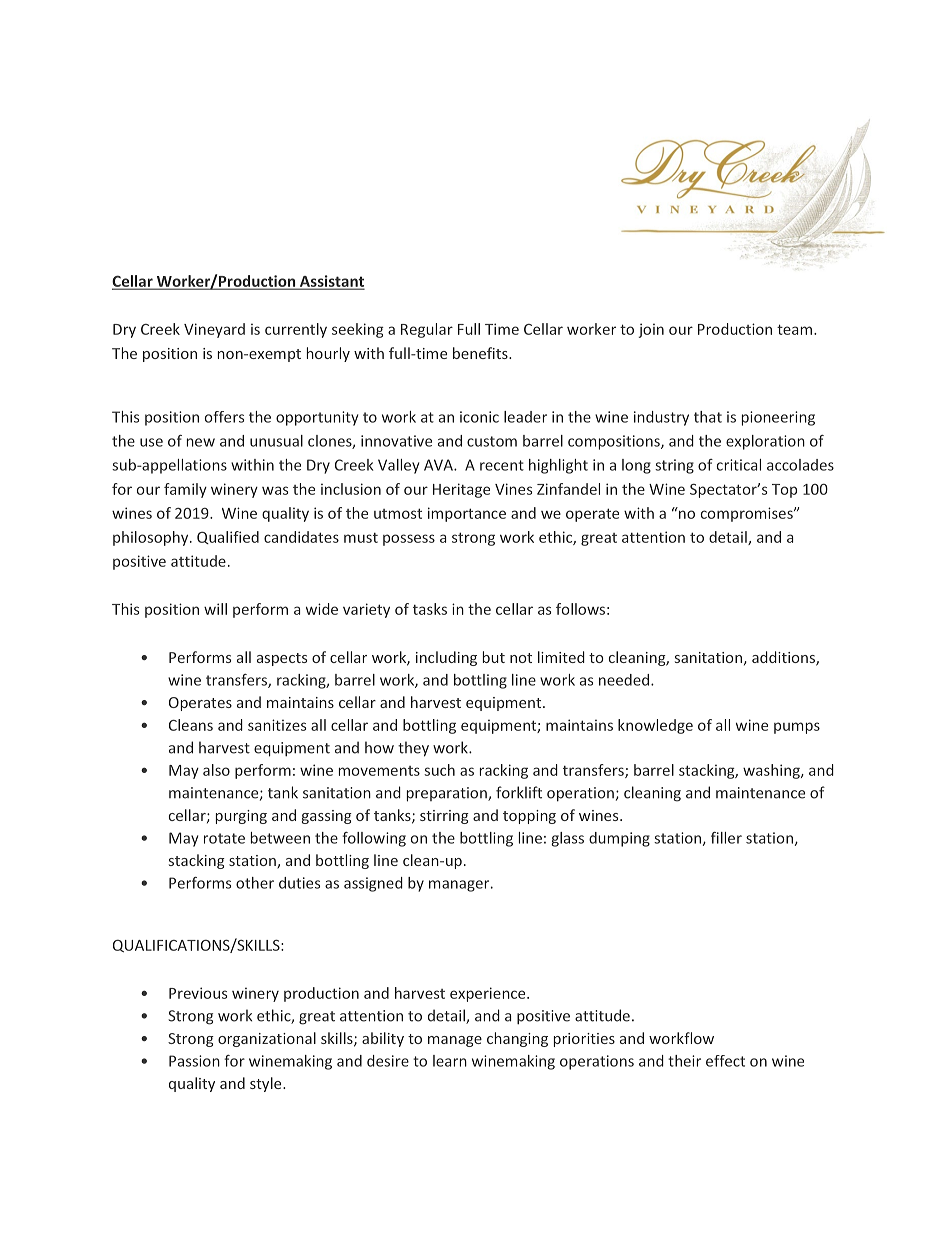 This screenshot has width=952, height=1233. I want to click on family, so click(185, 490).
